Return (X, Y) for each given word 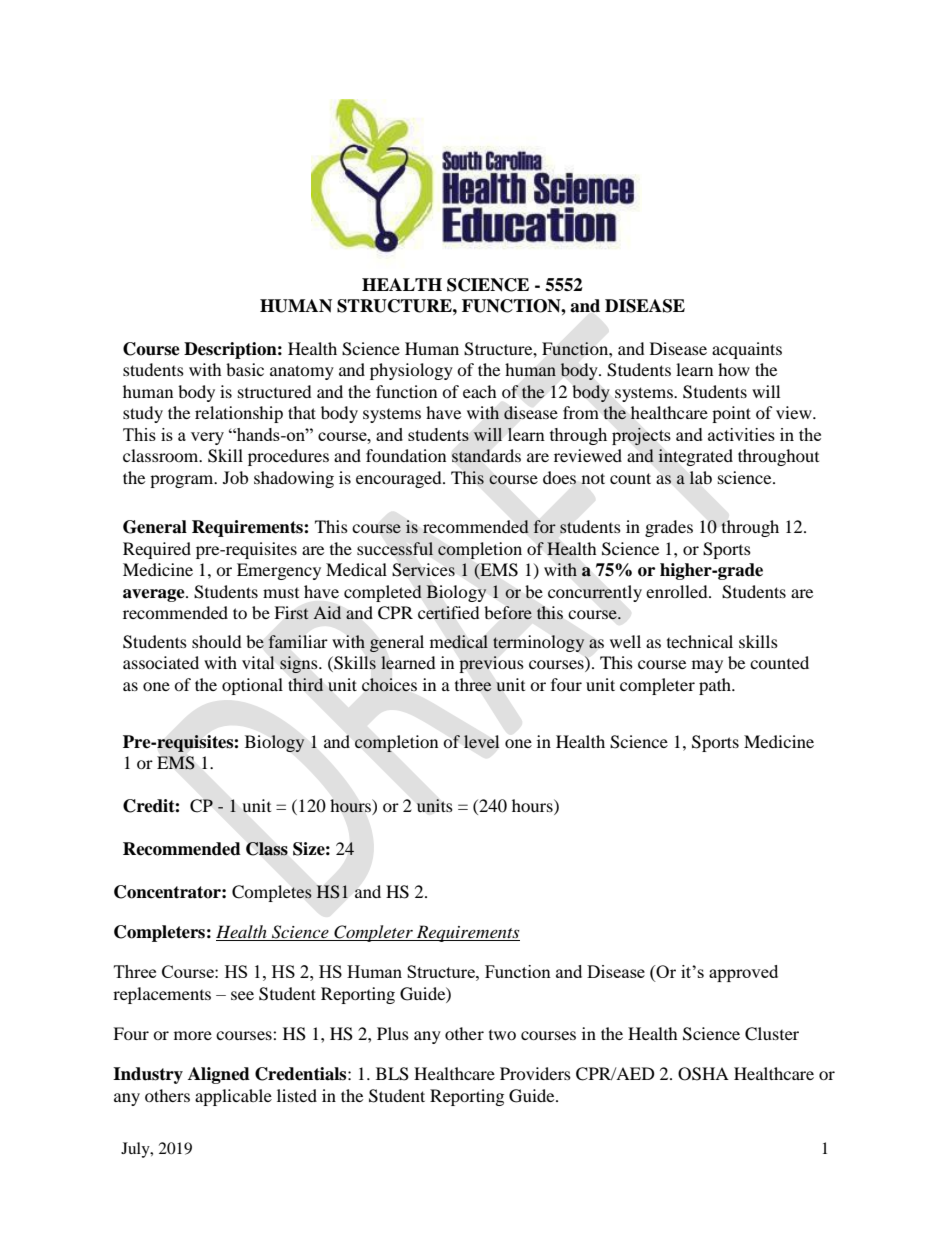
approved (743, 973)
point (731, 414)
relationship (239, 414)
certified (449, 613)
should (217, 641)
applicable (233, 1097)
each (480, 391)
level (481, 741)
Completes (272, 893)
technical (700, 641)
